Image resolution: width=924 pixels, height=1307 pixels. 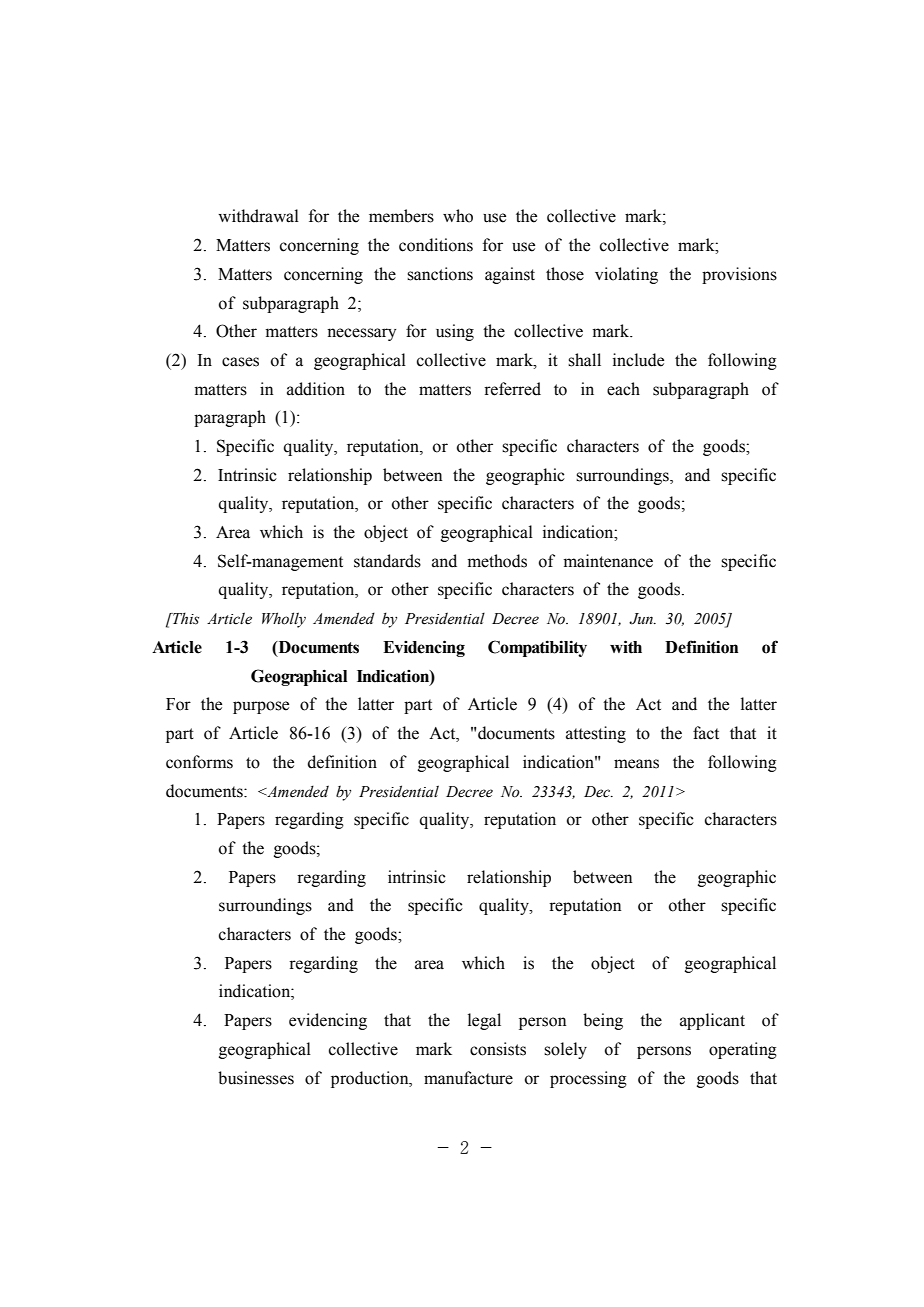 What do you see at coordinates (199, 762) in the screenshot?
I see `conforms` at bounding box center [199, 762].
